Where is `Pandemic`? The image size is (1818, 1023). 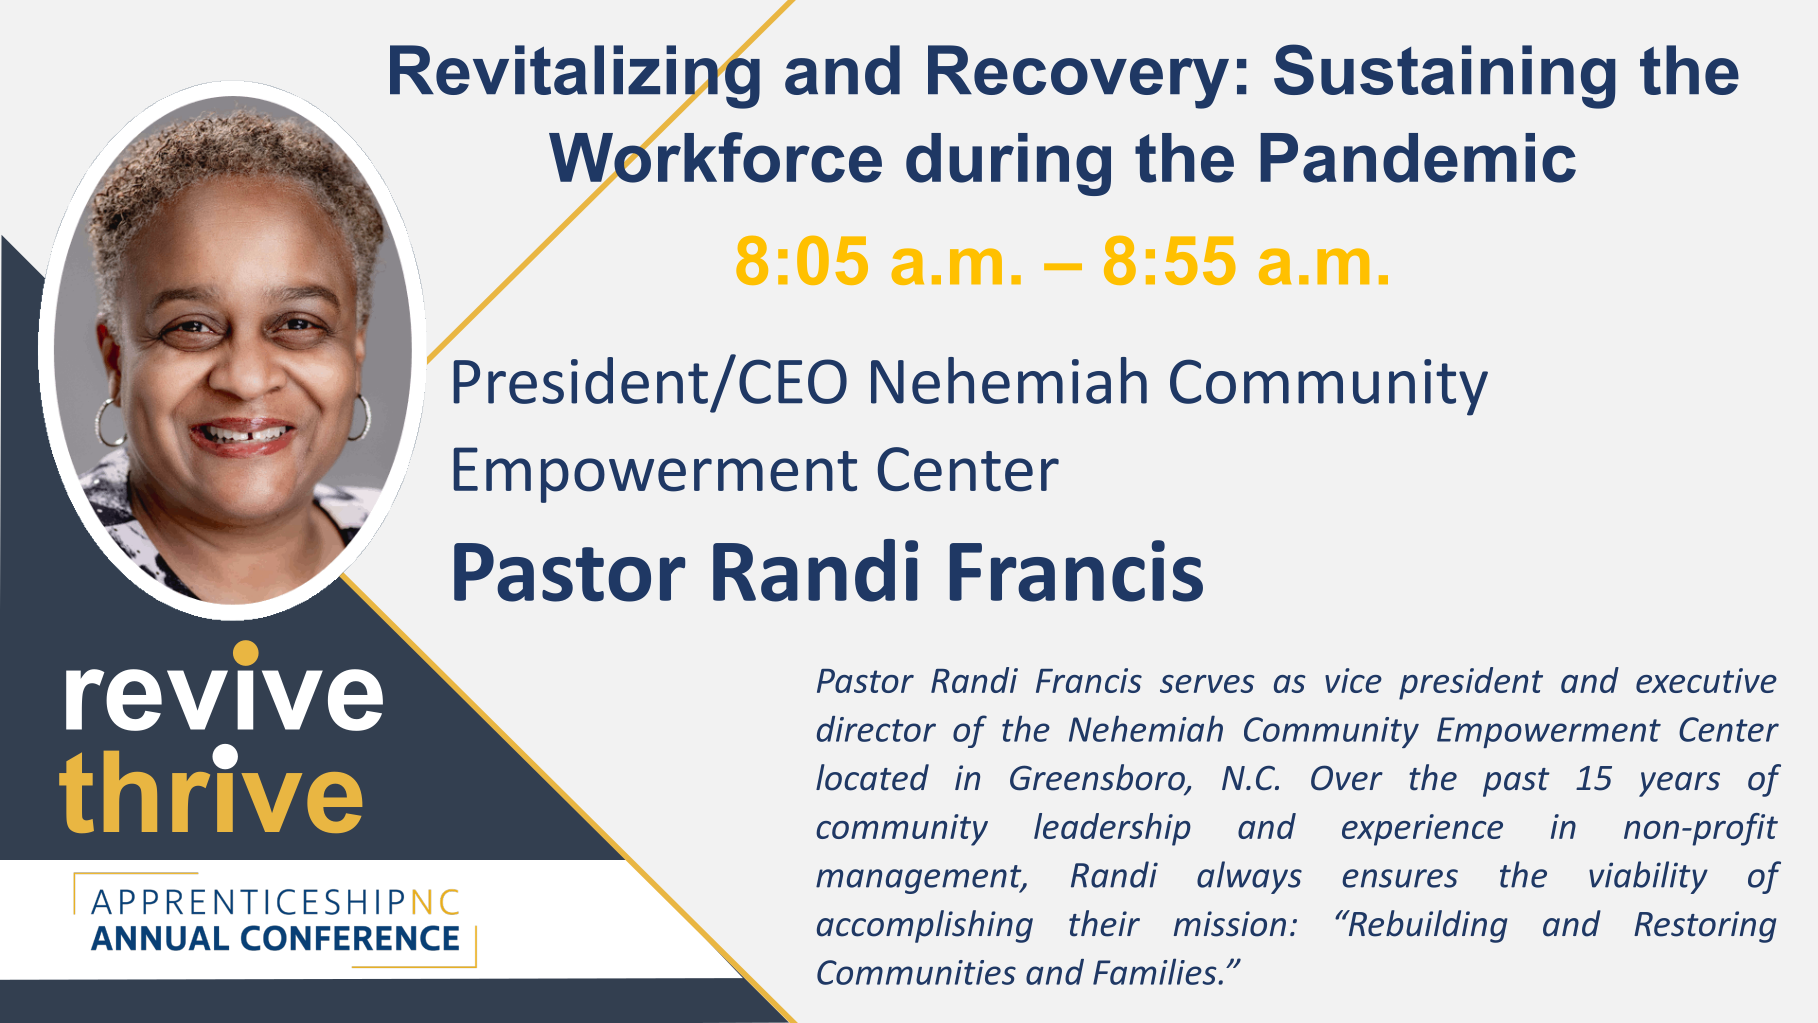 Pandemic is located at coordinates (1418, 158).
